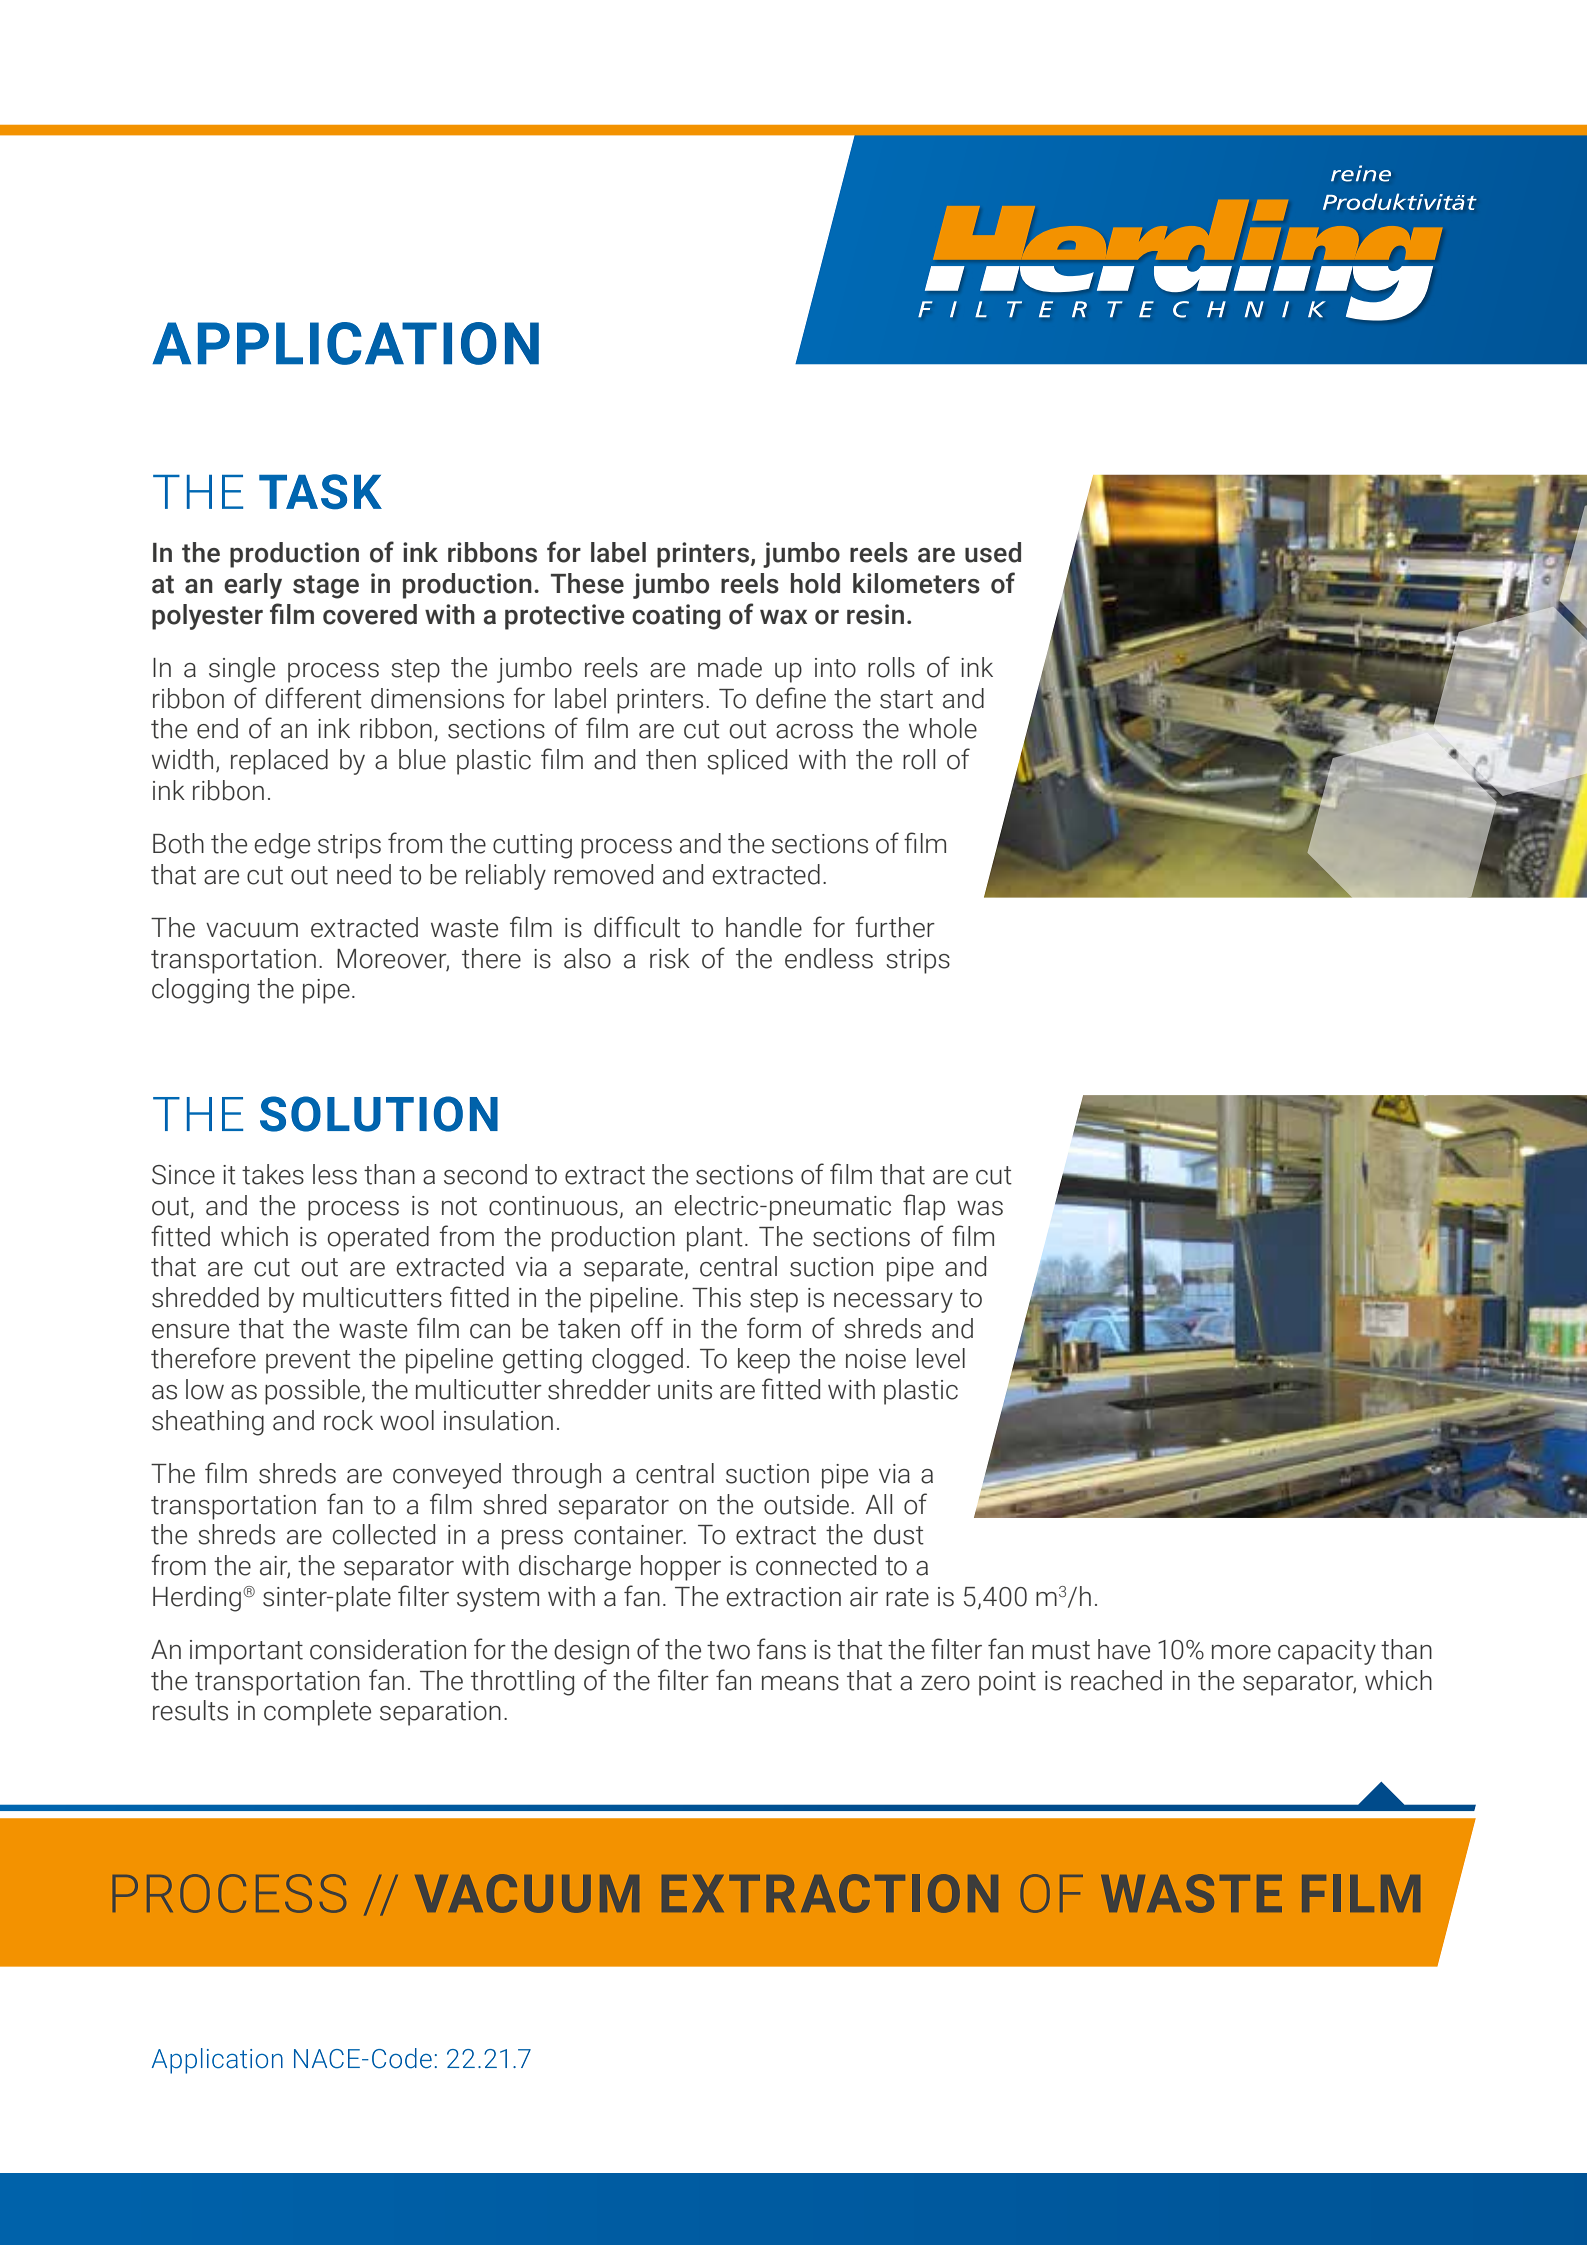 Image resolution: width=1587 pixels, height=2245 pixels. I want to click on complete, so click(317, 1713).
